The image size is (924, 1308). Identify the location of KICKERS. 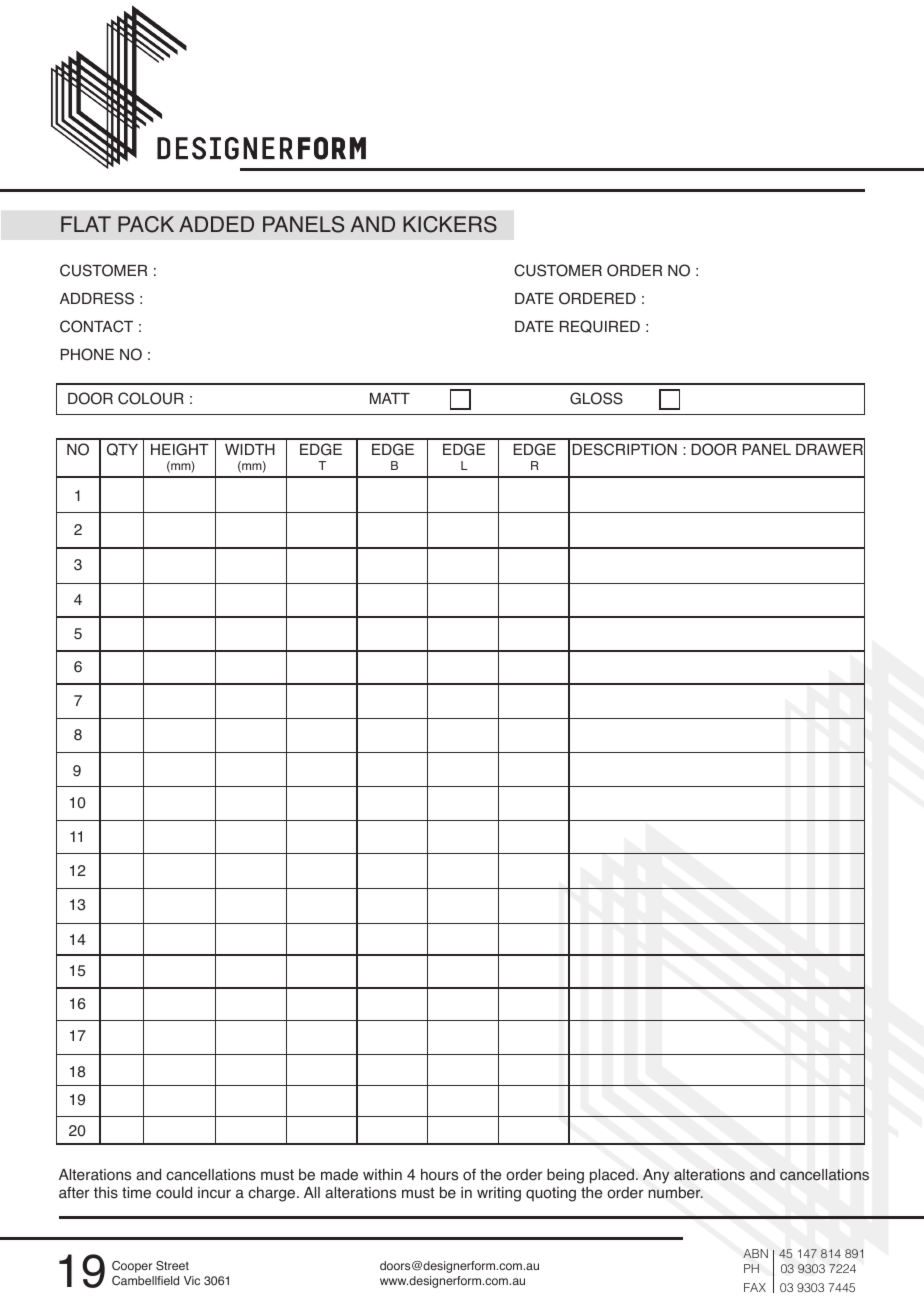
(450, 224).
